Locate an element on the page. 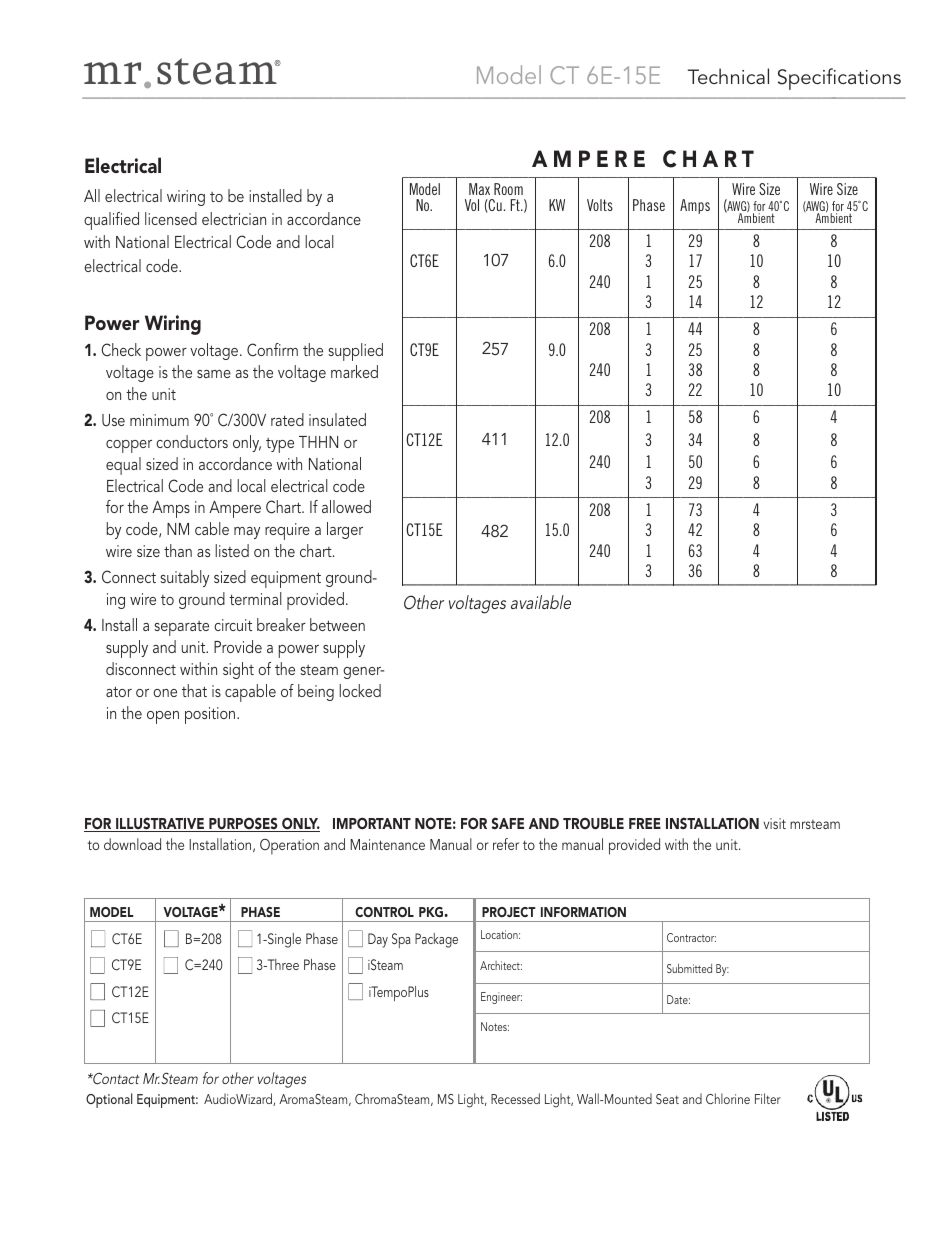 The image size is (952, 1233). Volts is located at coordinates (600, 205).
